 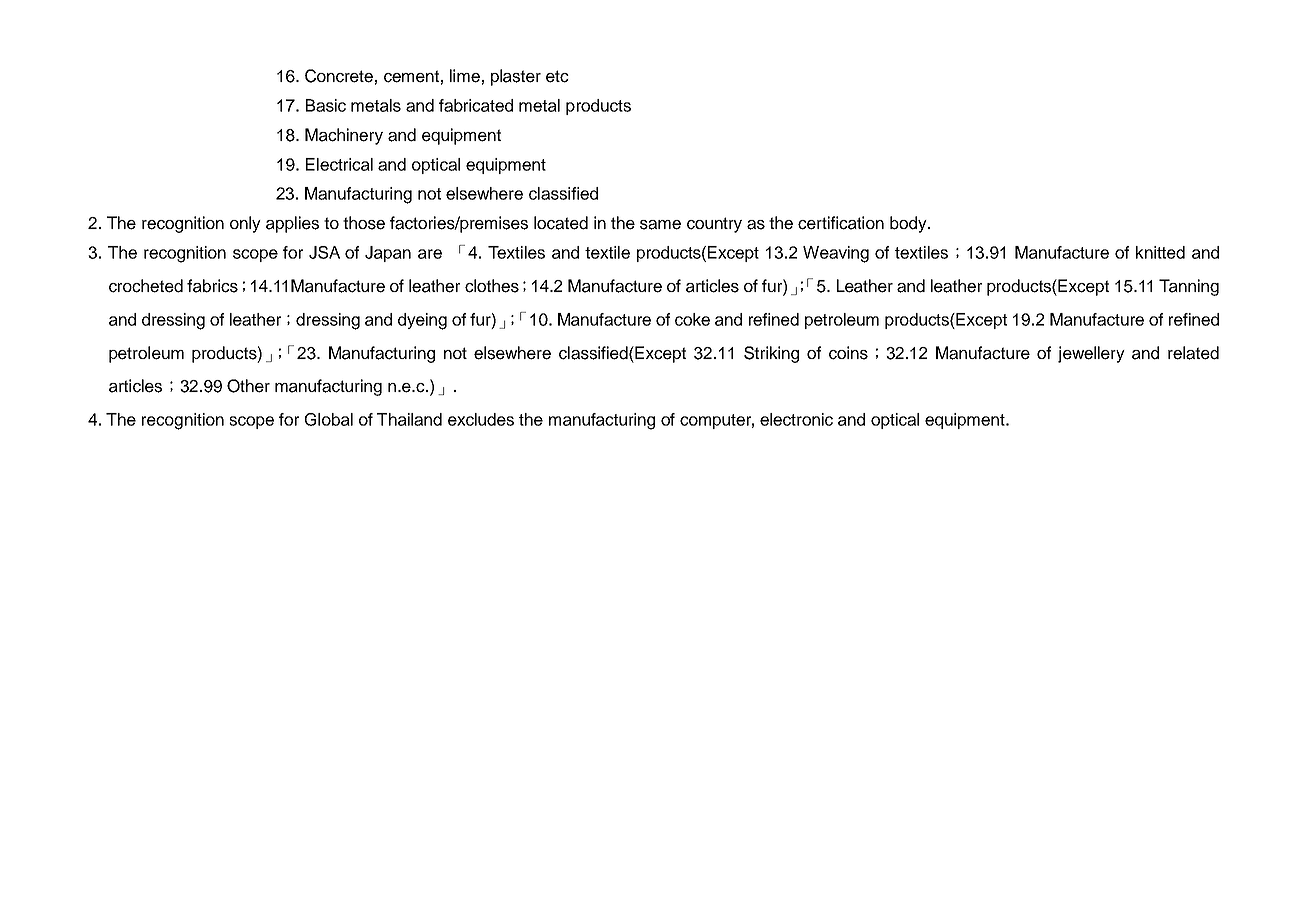 I want to click on JSA, so click(x=324, y=252).
